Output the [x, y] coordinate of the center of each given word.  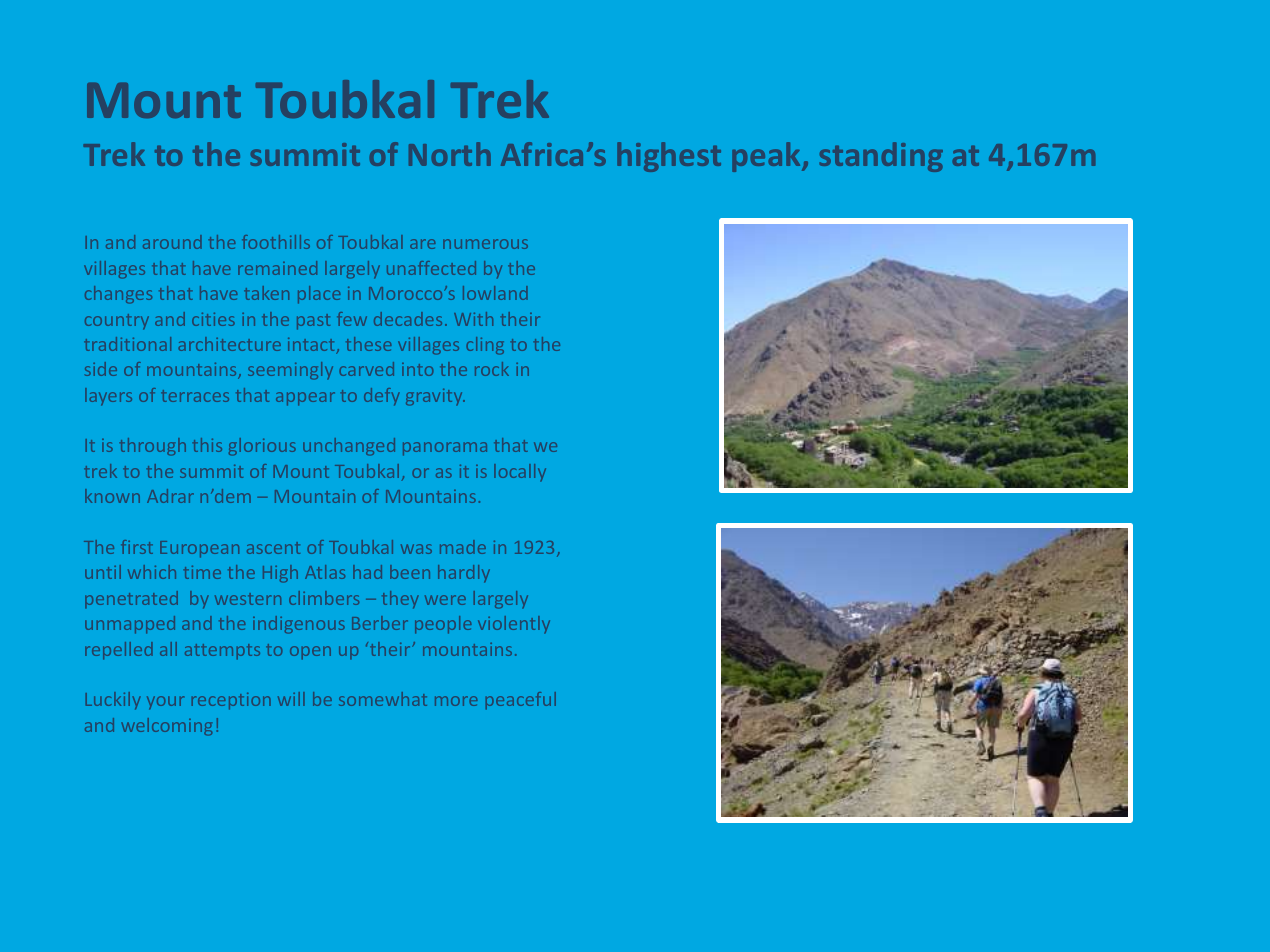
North [450, 154]
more [456, 701]
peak [767, 157]
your [165, 703]
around [172, 242]
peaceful [521, 700]
